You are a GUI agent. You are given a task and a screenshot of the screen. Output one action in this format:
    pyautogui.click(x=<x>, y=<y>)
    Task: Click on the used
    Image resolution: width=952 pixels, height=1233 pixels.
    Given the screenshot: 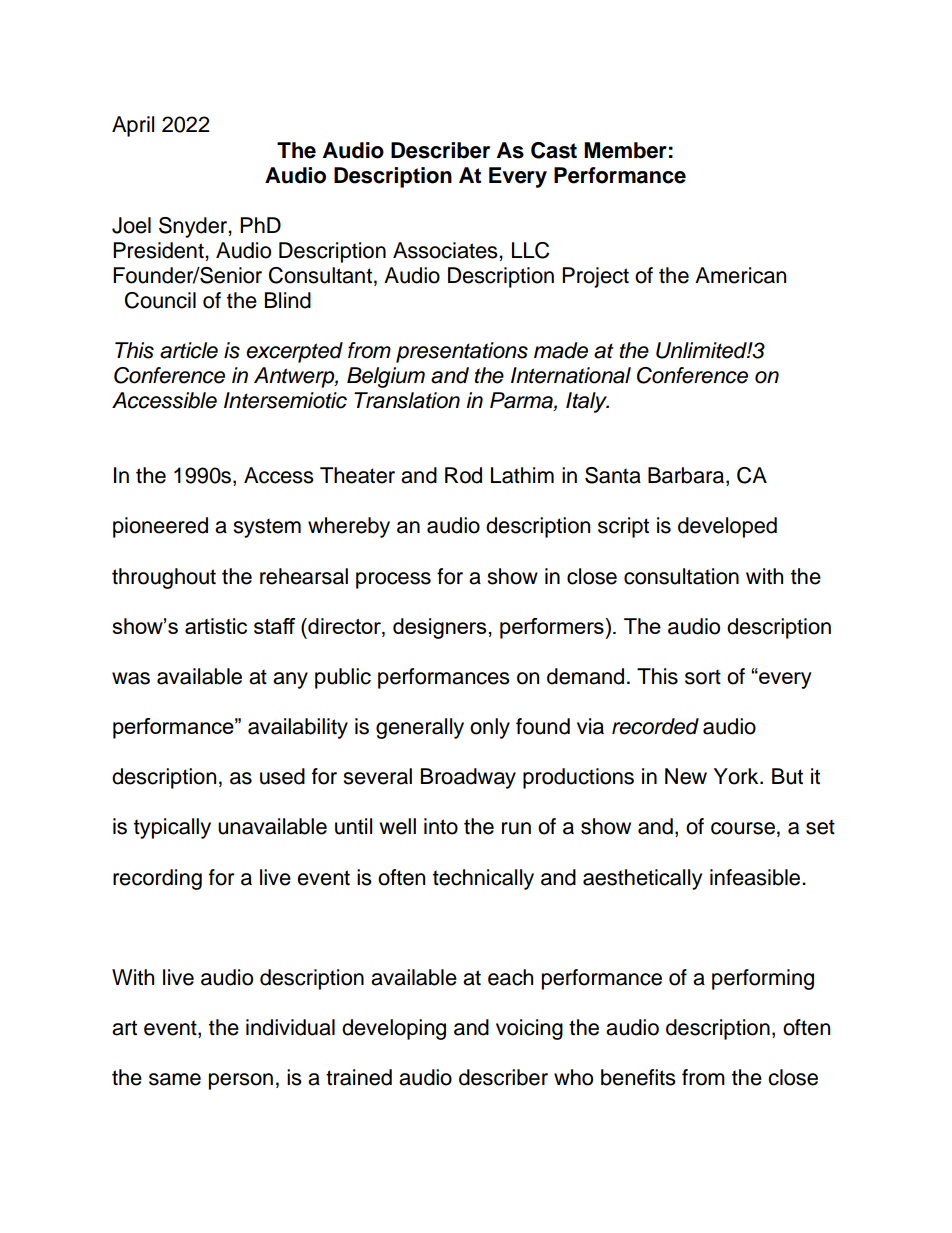 What is the action you would take?
    pyautogui.click(x=282, y=776)
